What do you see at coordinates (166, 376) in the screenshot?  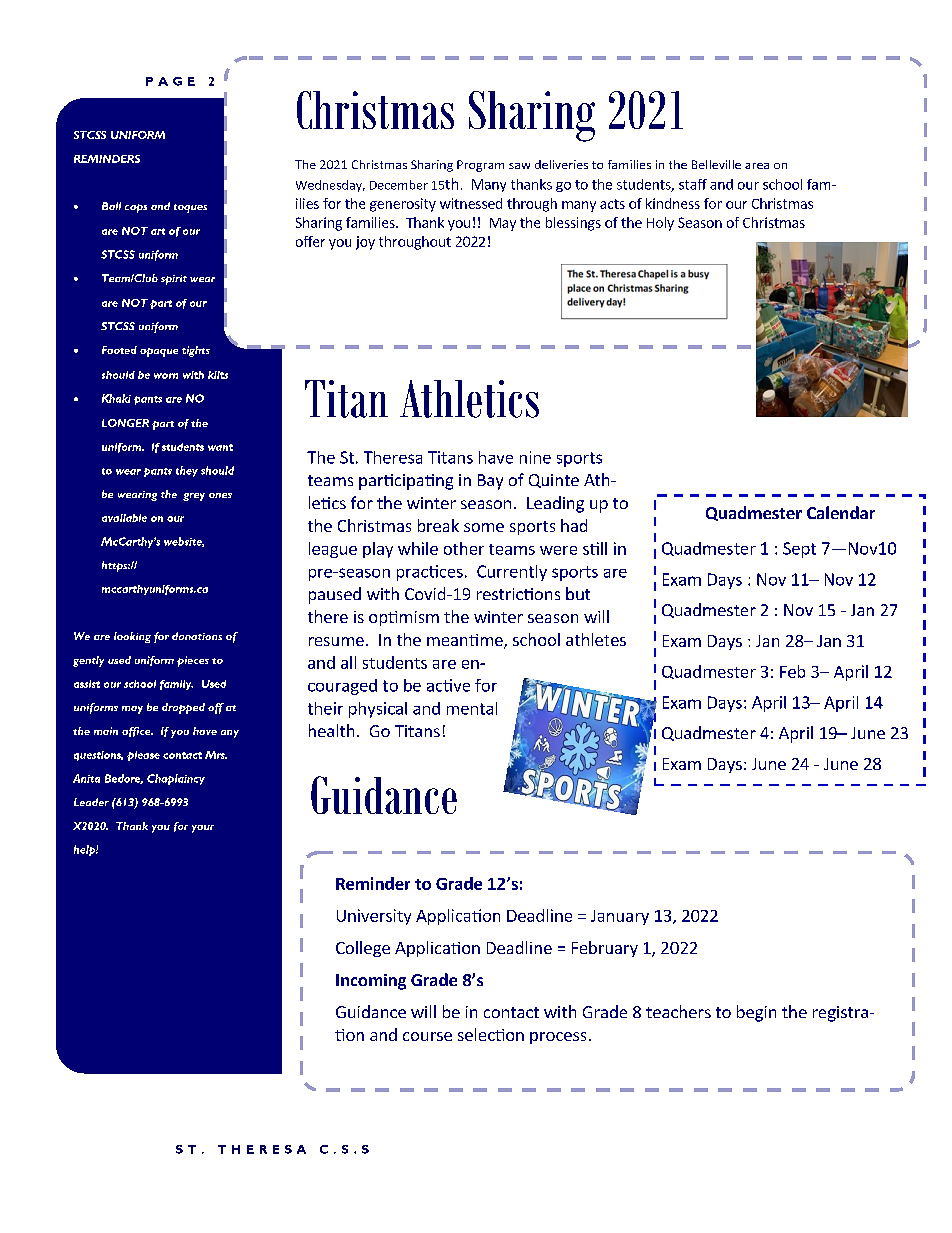 I see `worn` at bounding box center [166, 376].
